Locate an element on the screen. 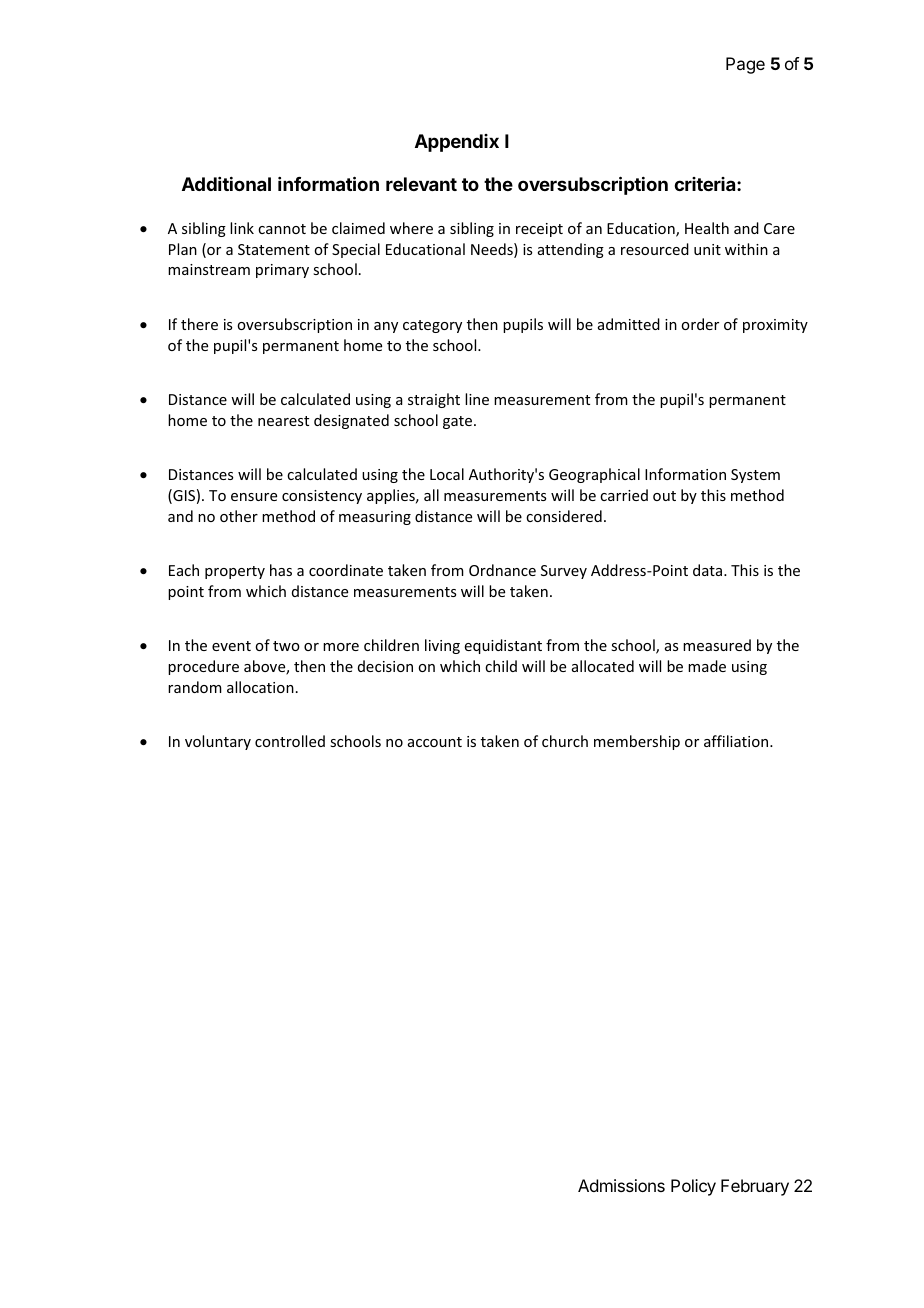 This screenshot has height=1308, width=924. affiliation is located at coordinates (737, 741).
